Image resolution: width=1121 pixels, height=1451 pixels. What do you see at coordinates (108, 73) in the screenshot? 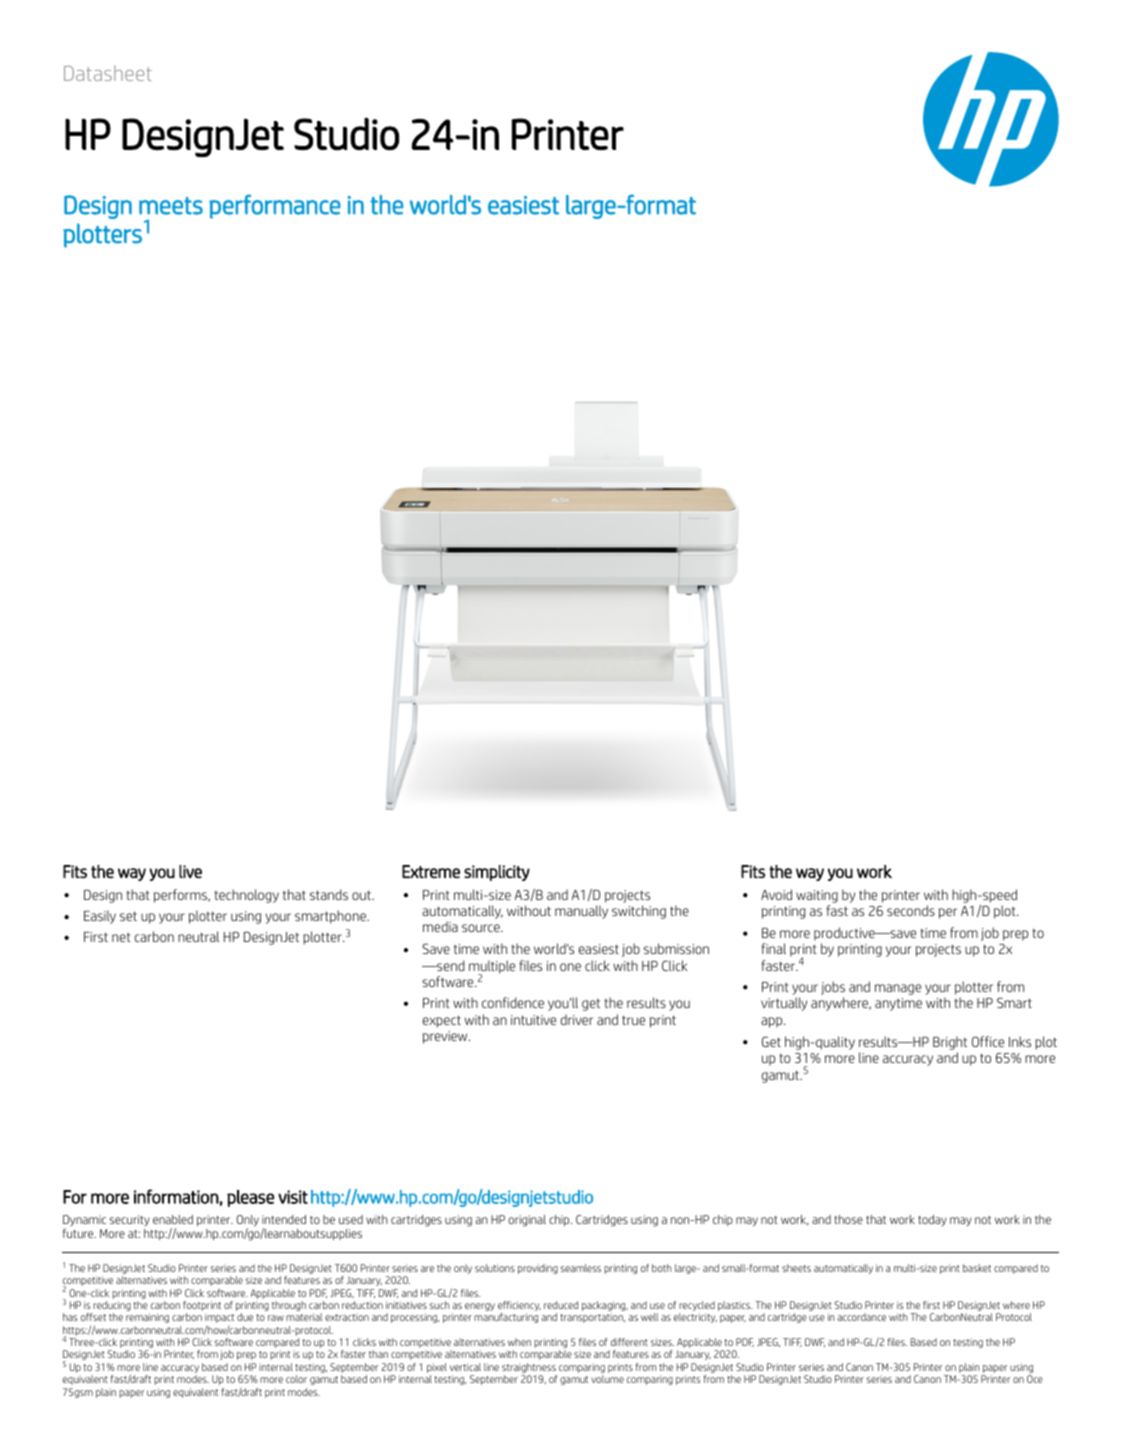
I see `Datasheet` at bounding box center [108, 73].
